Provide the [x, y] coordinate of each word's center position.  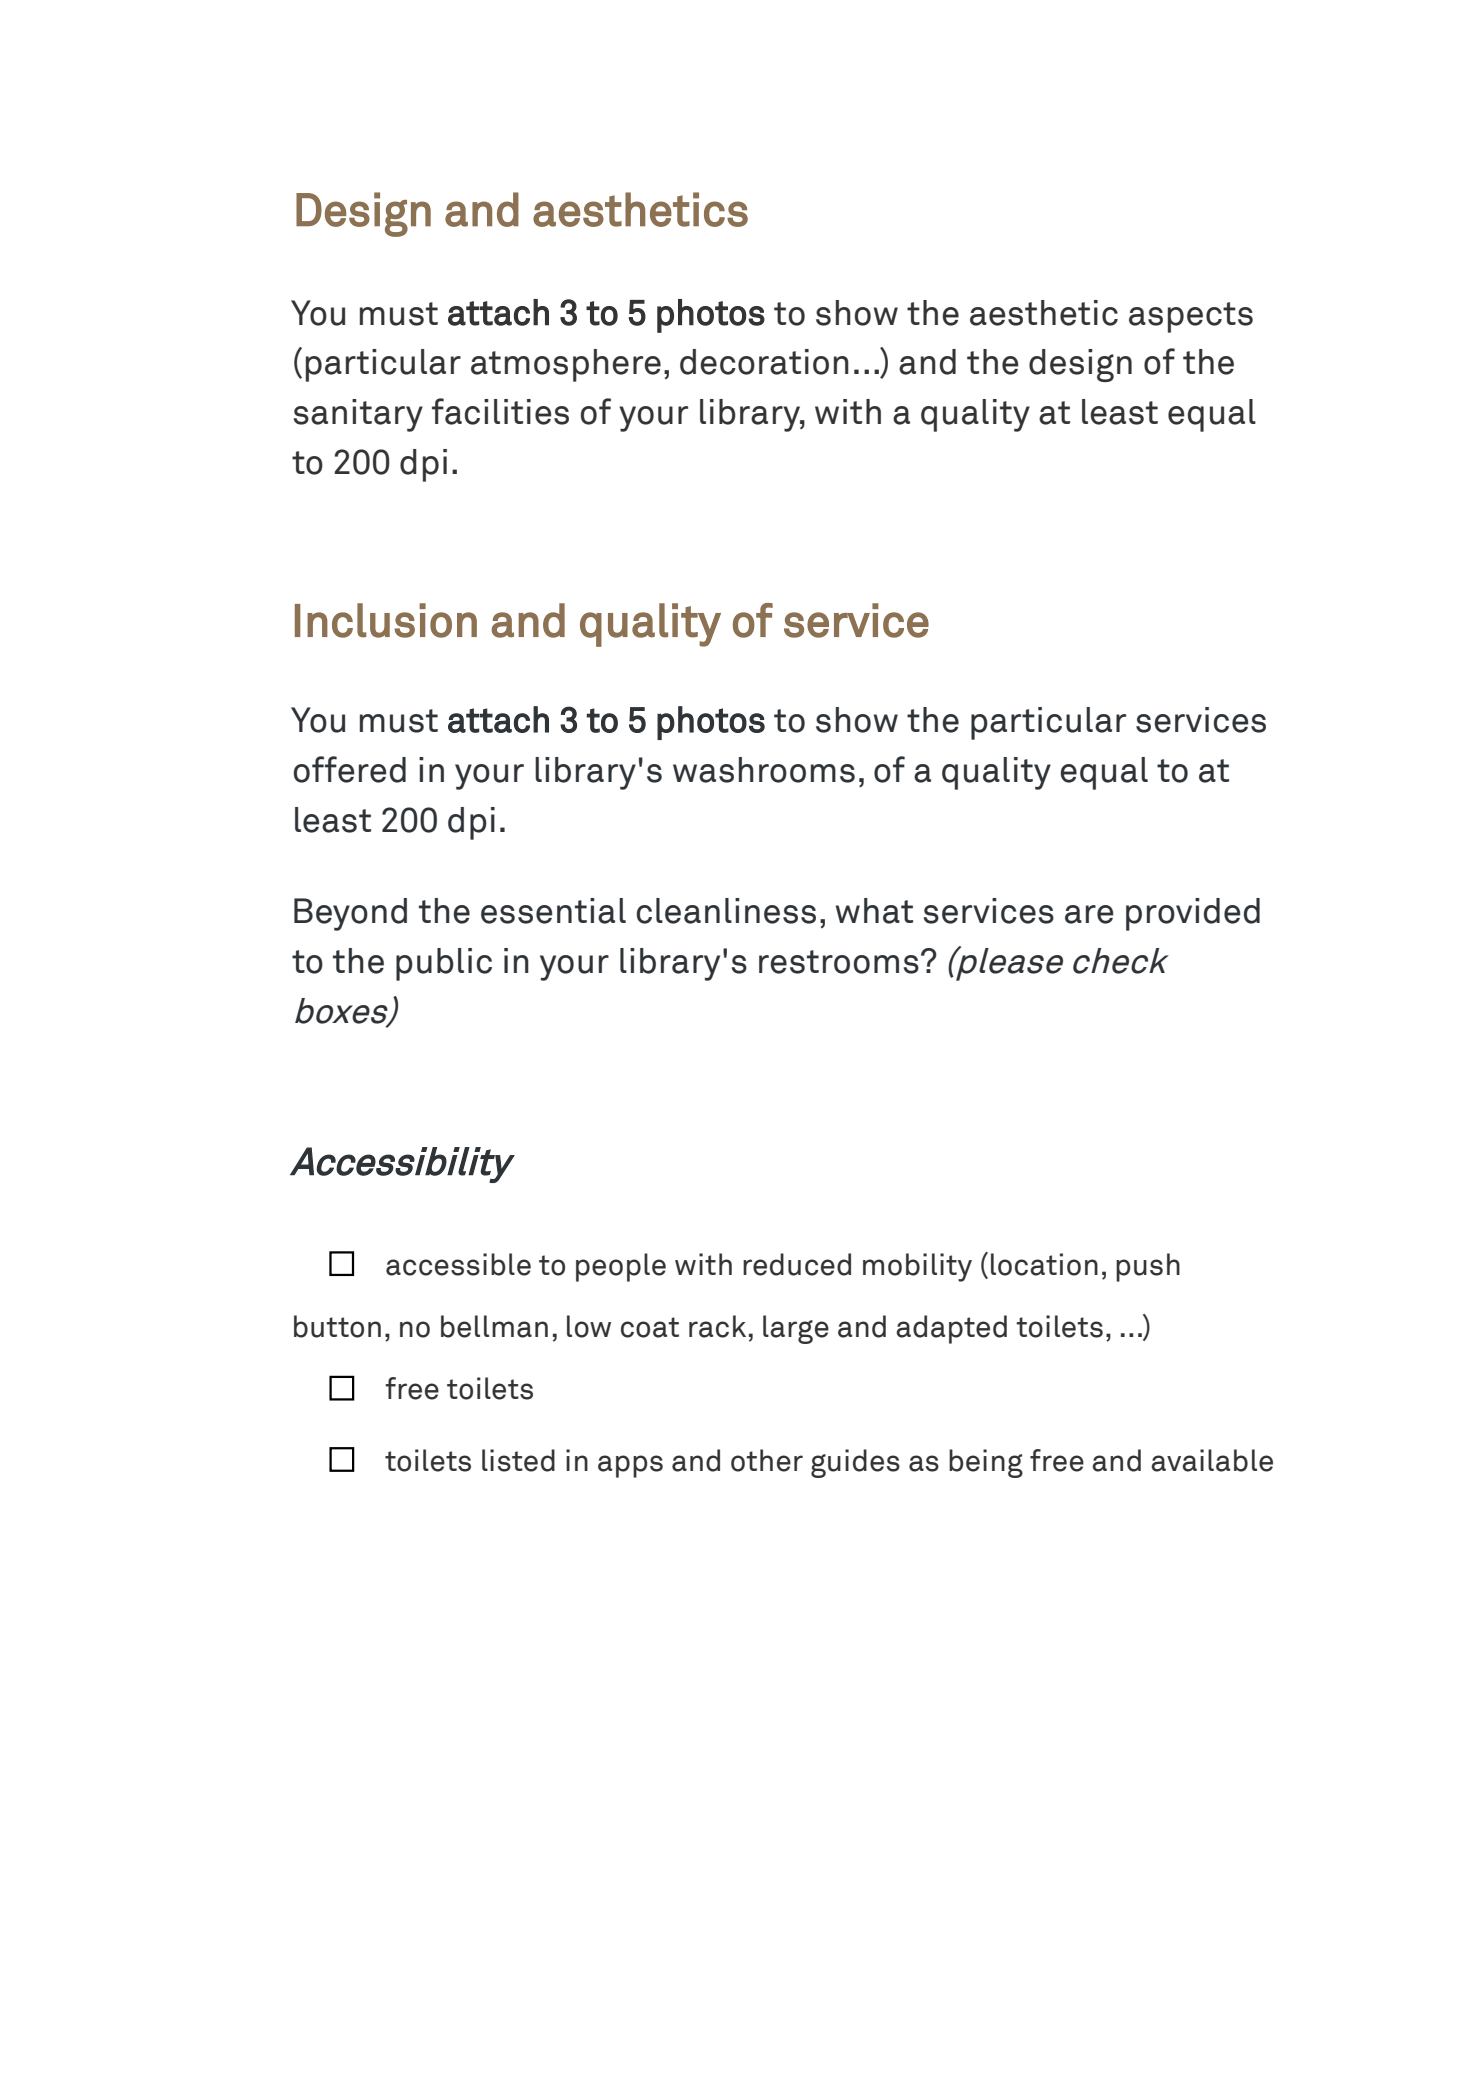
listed [518, 1460]
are [1089, 914]
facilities [500, 411]
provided [1193, 914]
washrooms [764, 770]
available [1212, 1460]
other [767, 1460]
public [444, 964]
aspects [1191, 317]
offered [350, 769]
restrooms [839, 962]
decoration [764, 362]
